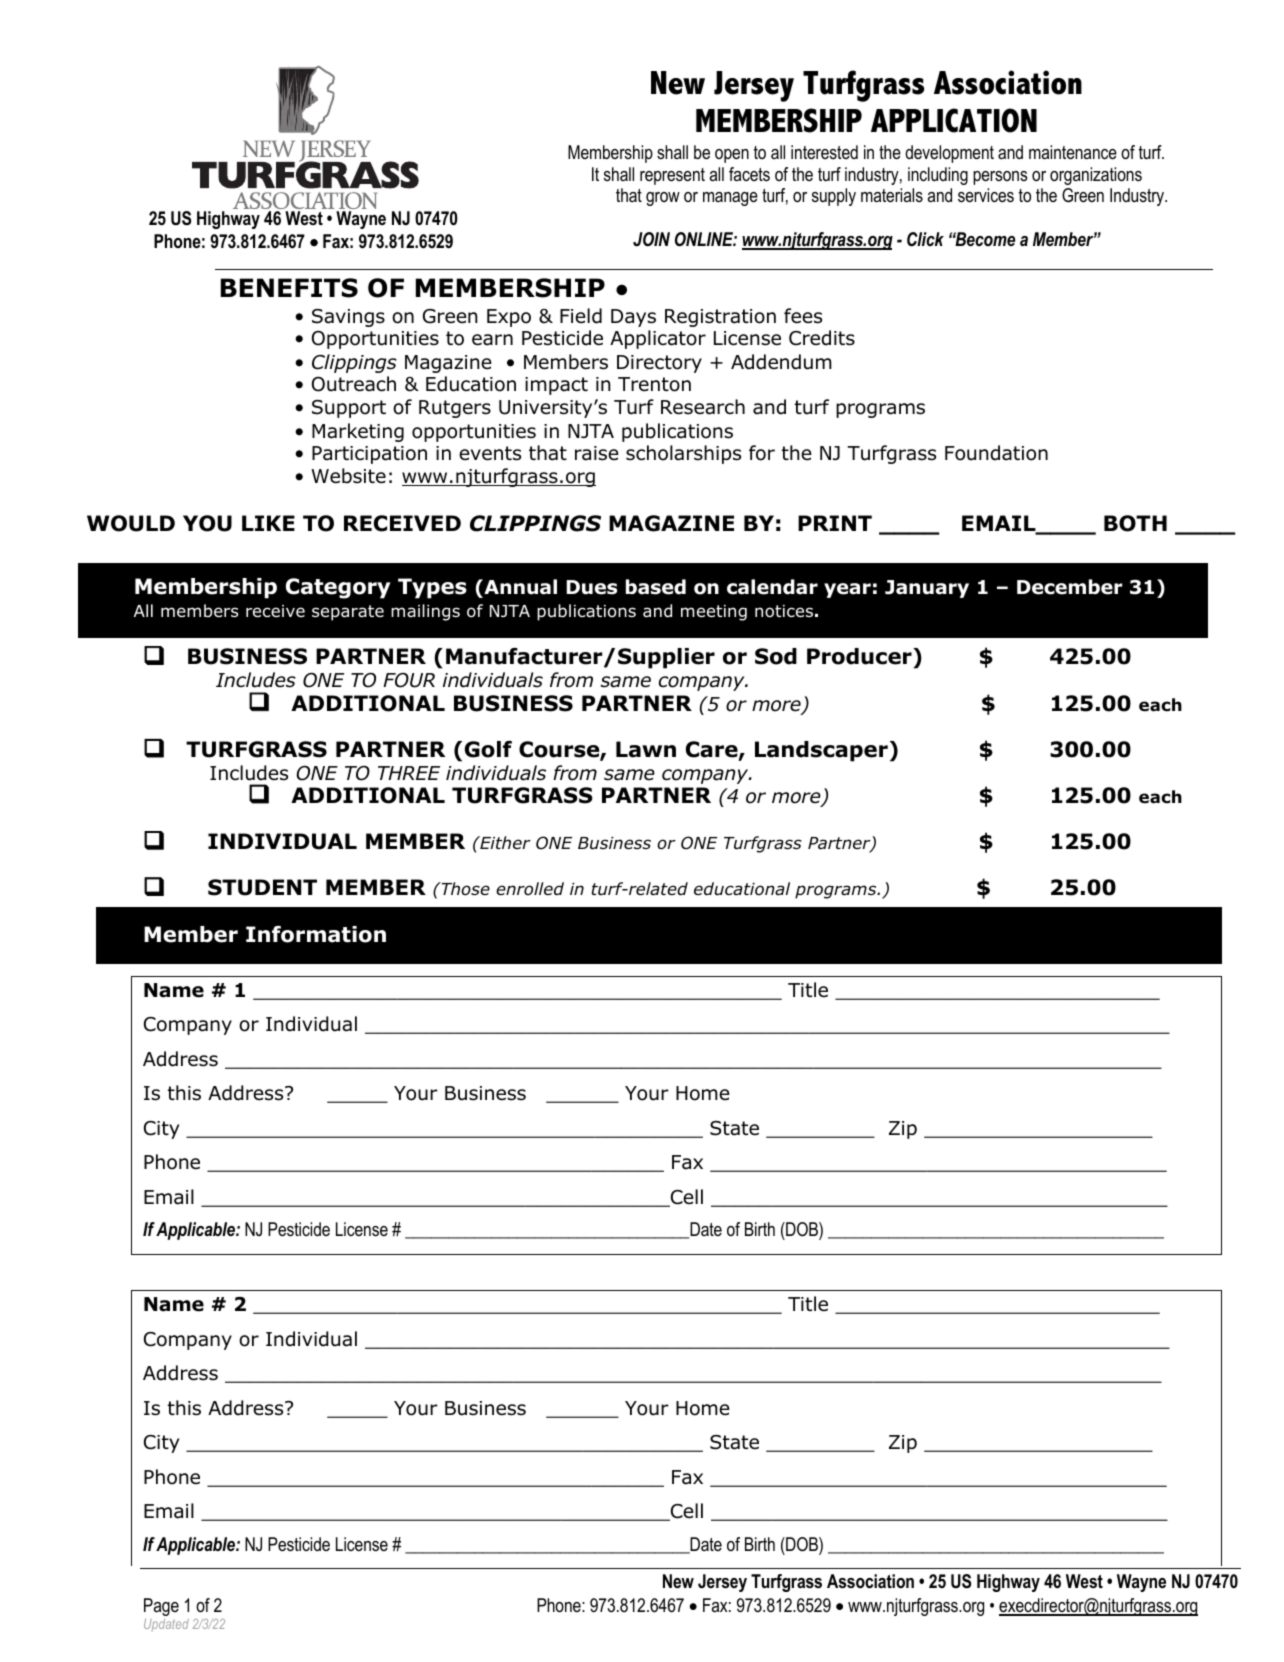 Image resolution: width=1284 pixels, height=1662 pixels. I want to click on persons, so click(1000, 178).
